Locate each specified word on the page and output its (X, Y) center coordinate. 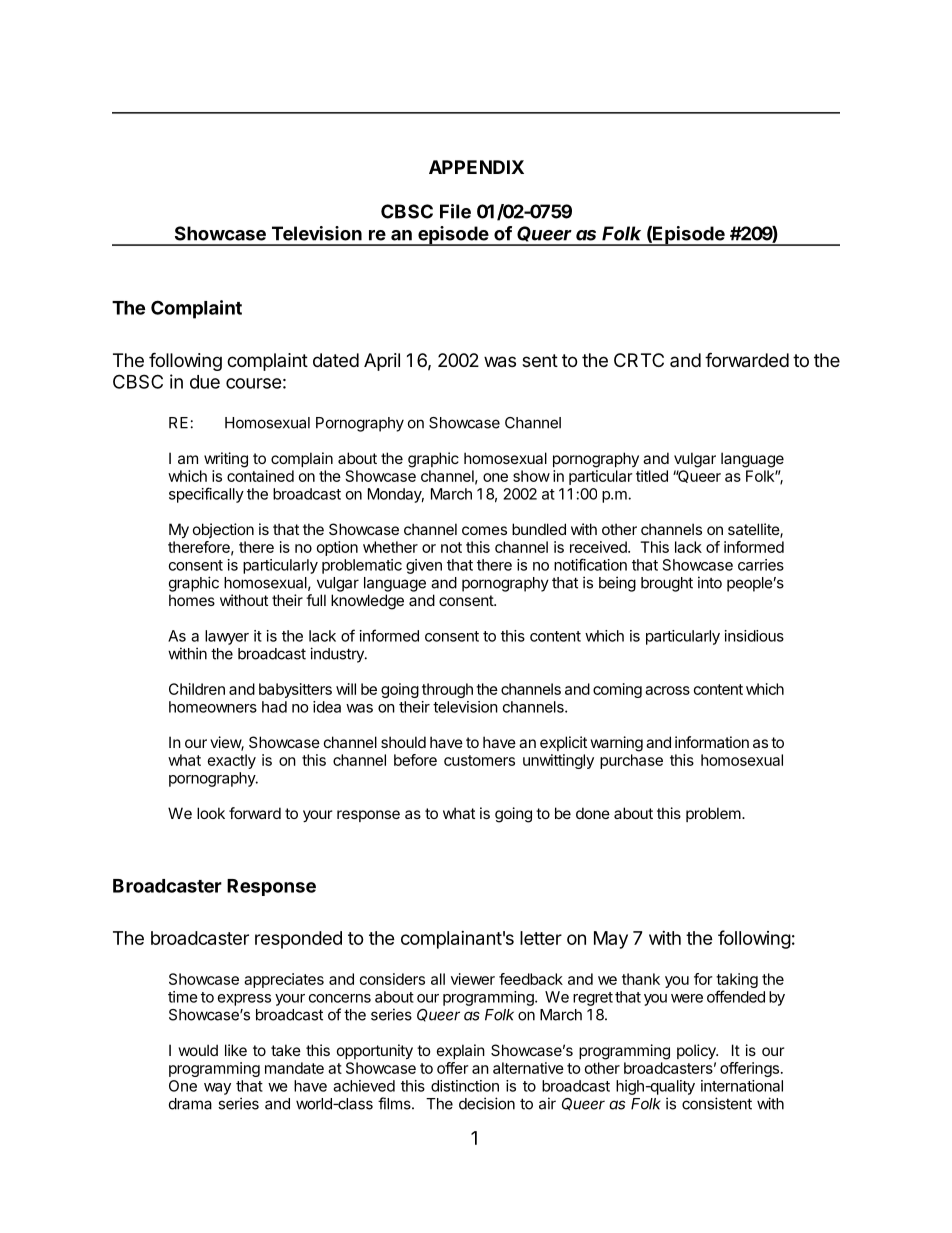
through (447, 690)
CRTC (639, 360)
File (455, 211)
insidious (754, 636)
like (236, 1050)
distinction (465, 1086)
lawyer (227, 637)
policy (697, 1051)
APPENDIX (476, 167)
